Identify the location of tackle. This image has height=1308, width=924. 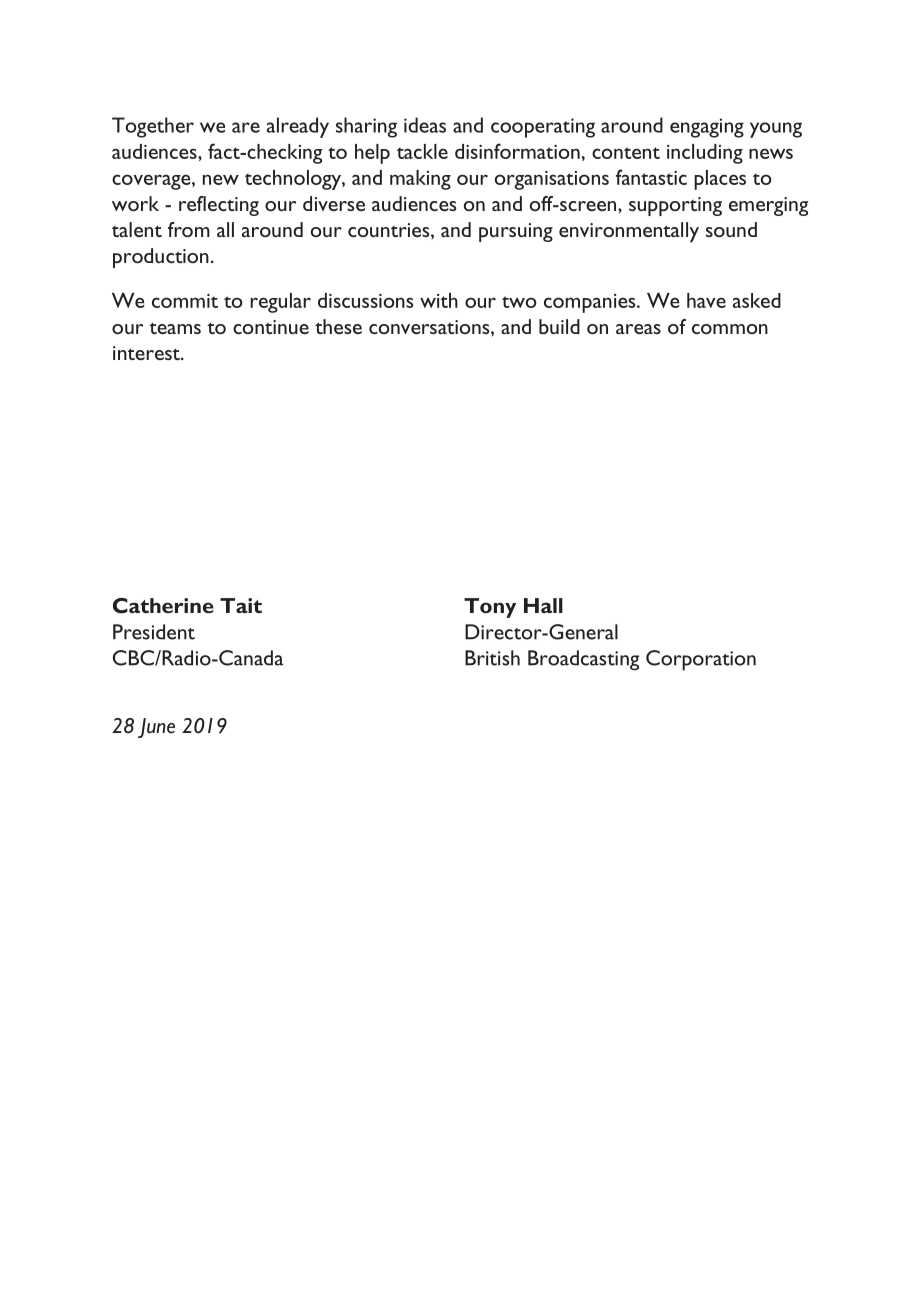
(422, 151).
